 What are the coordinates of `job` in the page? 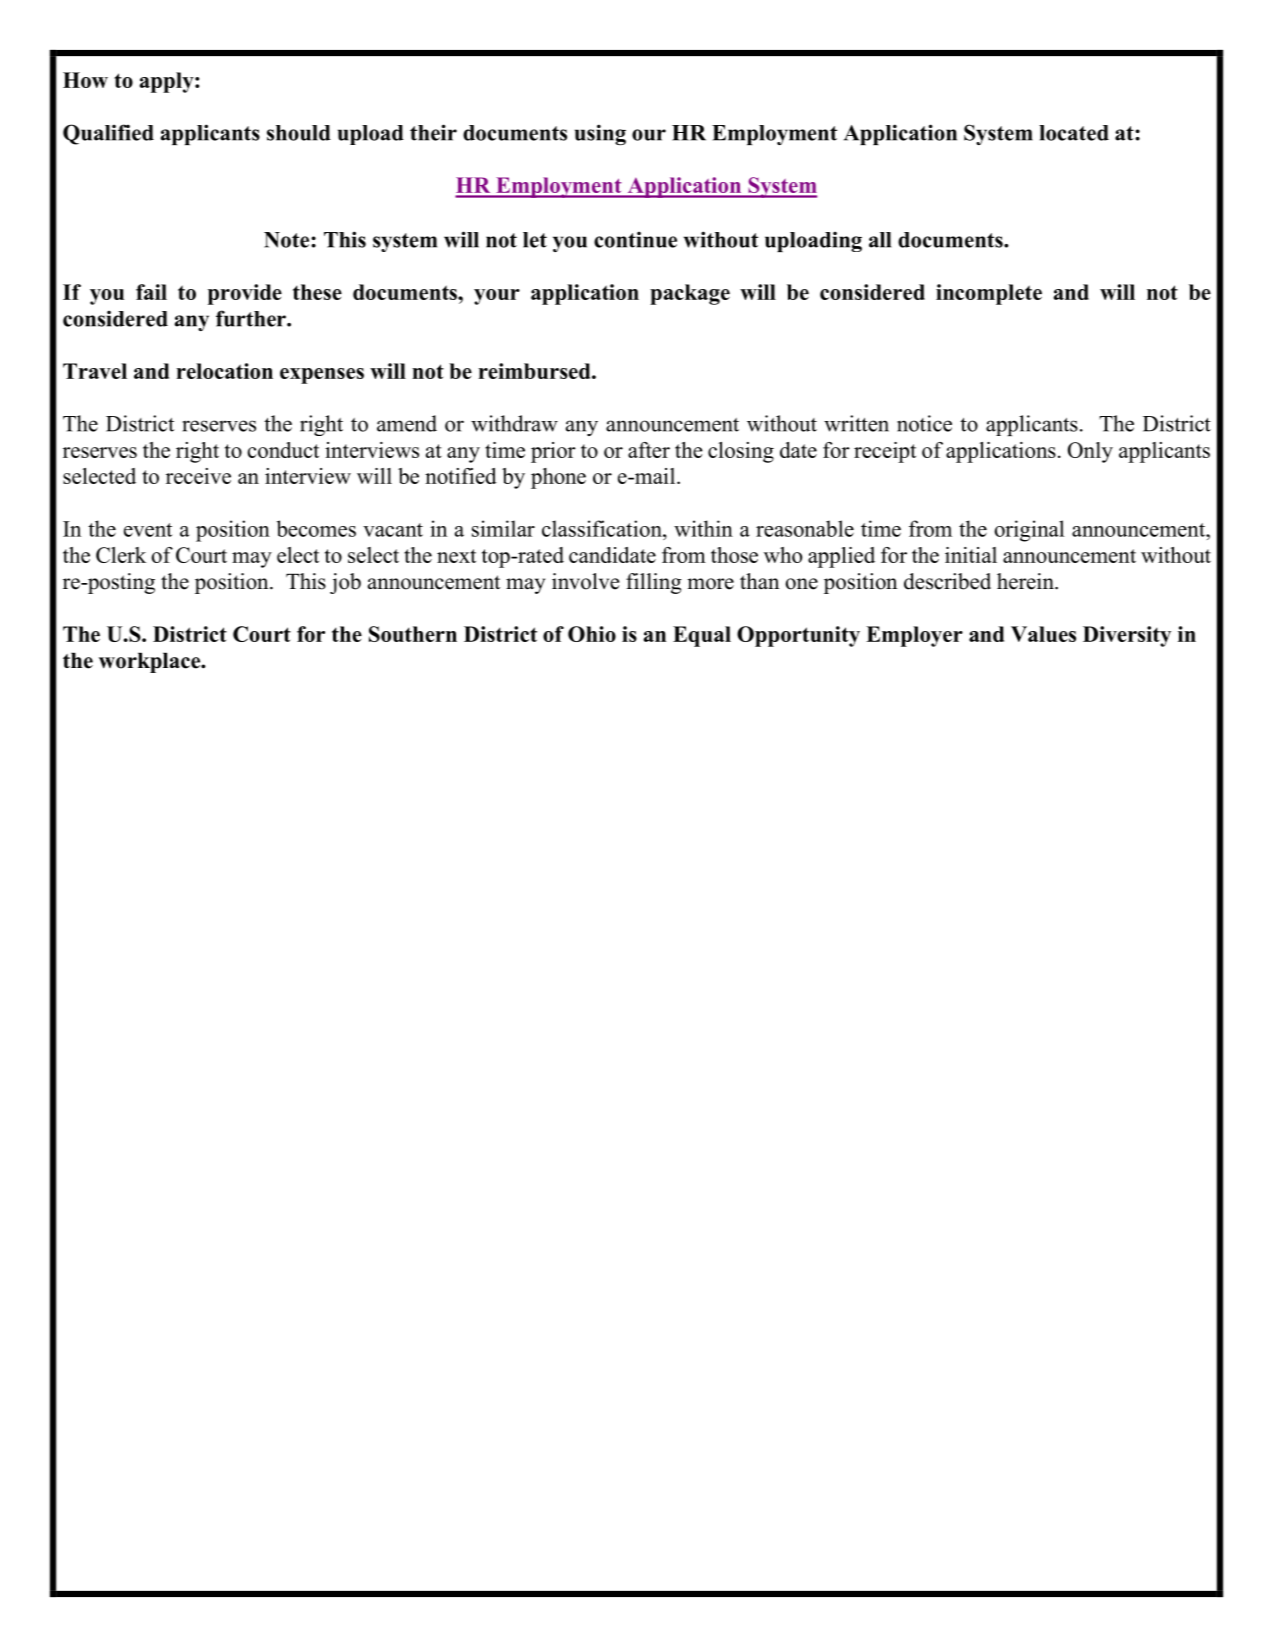 It's located at (345, 583).
